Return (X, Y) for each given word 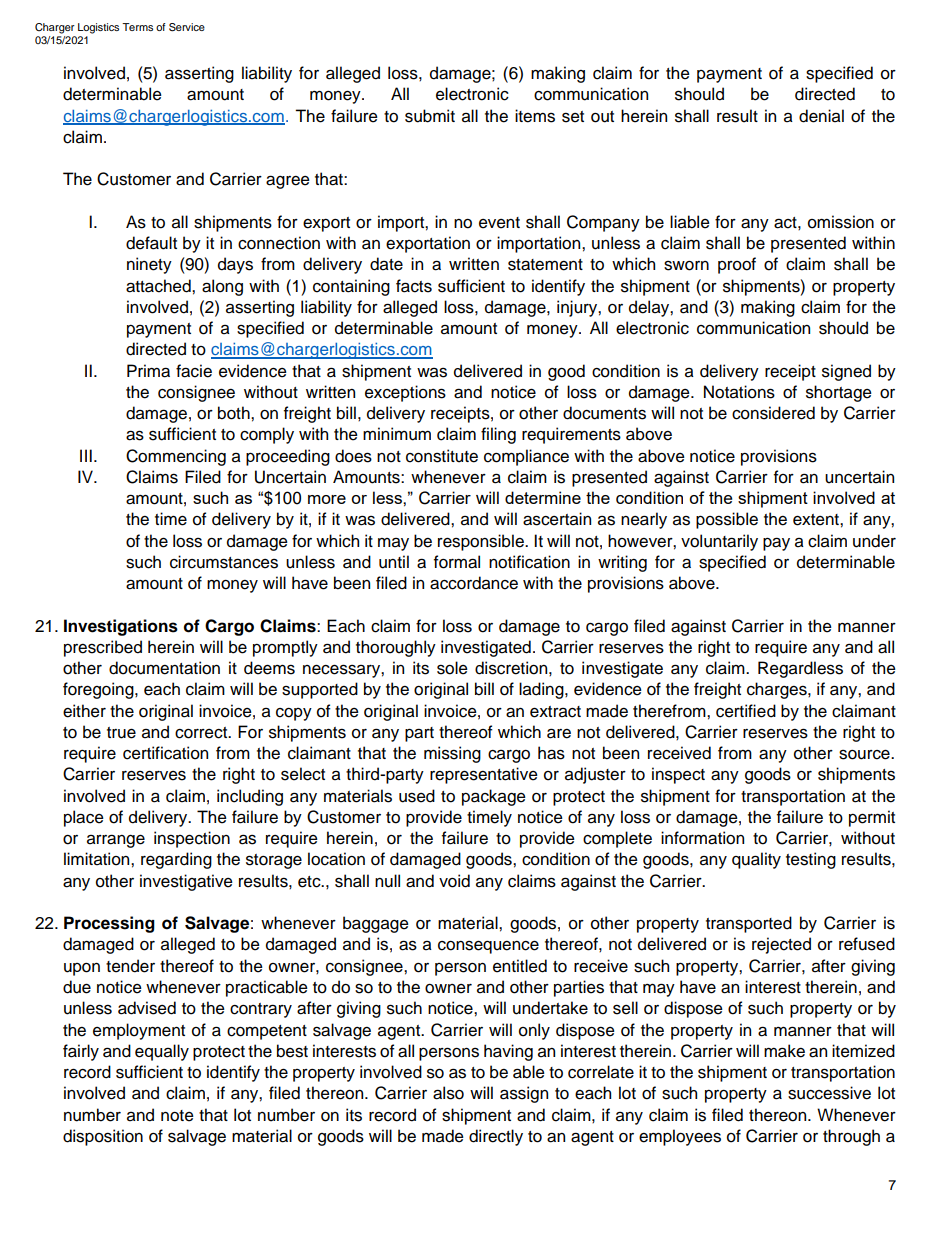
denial (821, 116)
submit (430, 116)
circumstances (224, 562)
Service (187, 27)
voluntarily (719, 542)
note (177, 1116)
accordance (474, 583)
